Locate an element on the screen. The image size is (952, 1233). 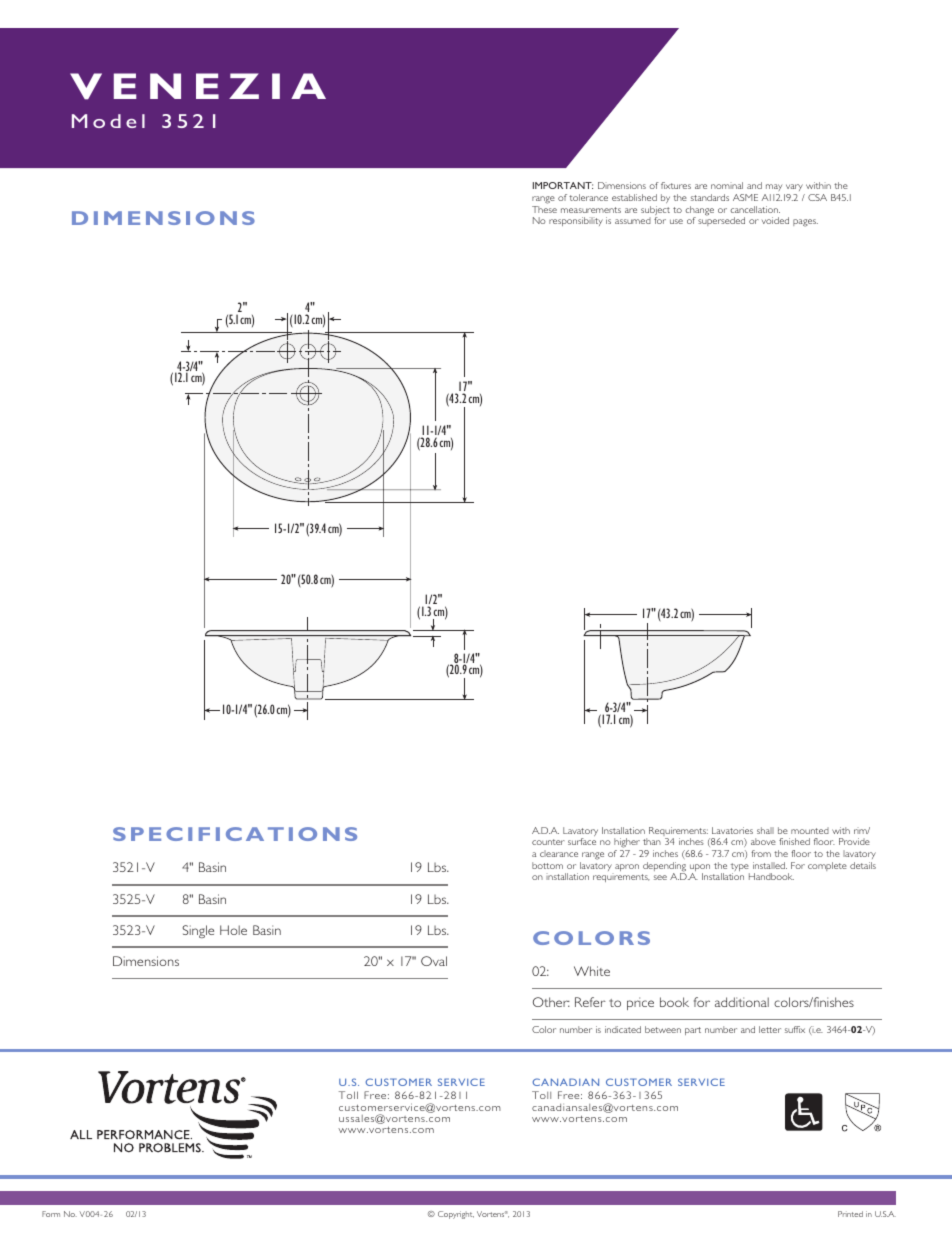
counter is located at coordinates (548, 842).
